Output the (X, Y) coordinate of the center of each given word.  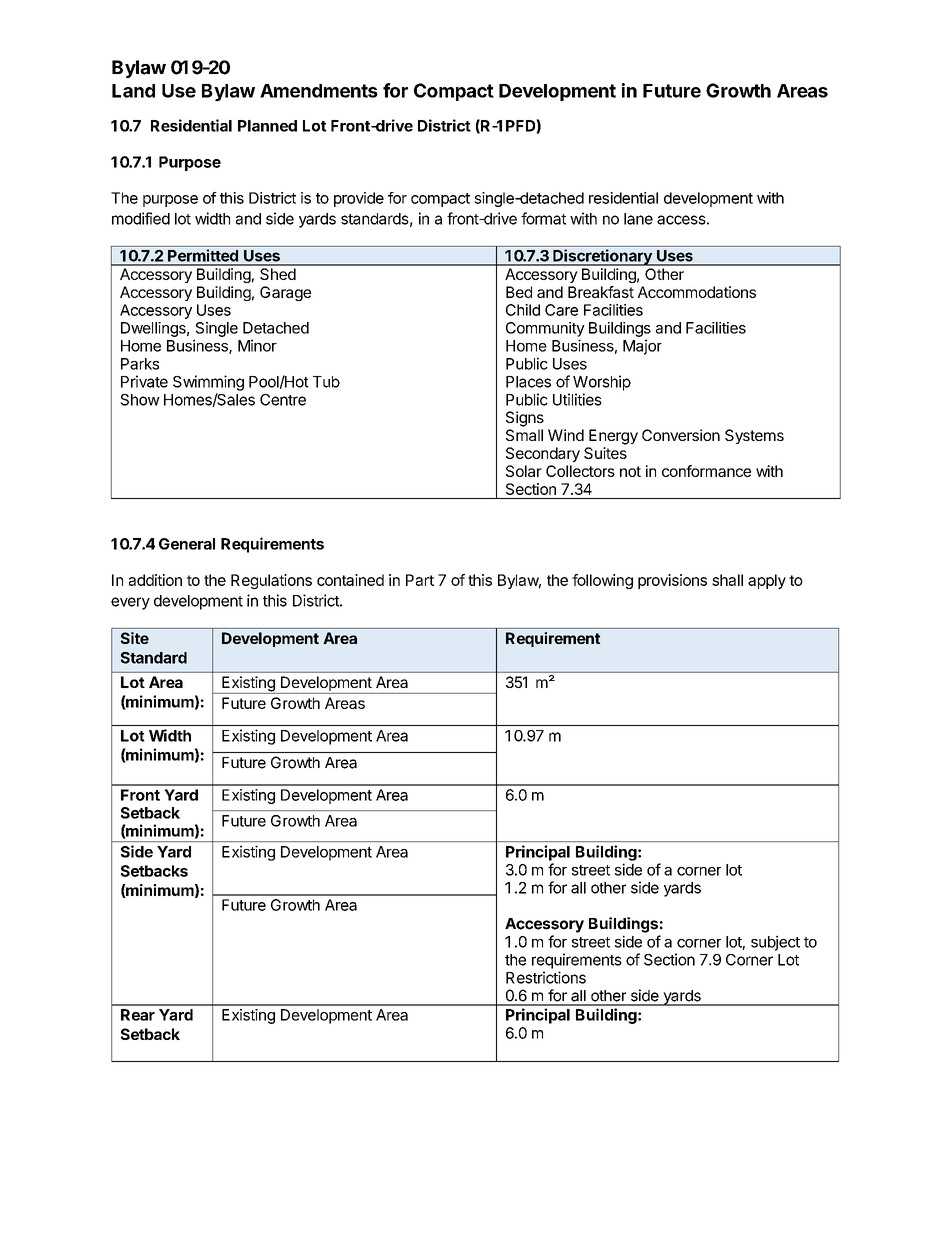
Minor (257, 345)
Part (420, 580)
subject (775, 943)
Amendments (319, 91)
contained (350, 580)
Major (642, 347)
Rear (138, 1015)
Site (135, 638)
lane (638, 219)
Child (523, 310)
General (187, 544)
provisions (672, 581)
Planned (267, 126)
